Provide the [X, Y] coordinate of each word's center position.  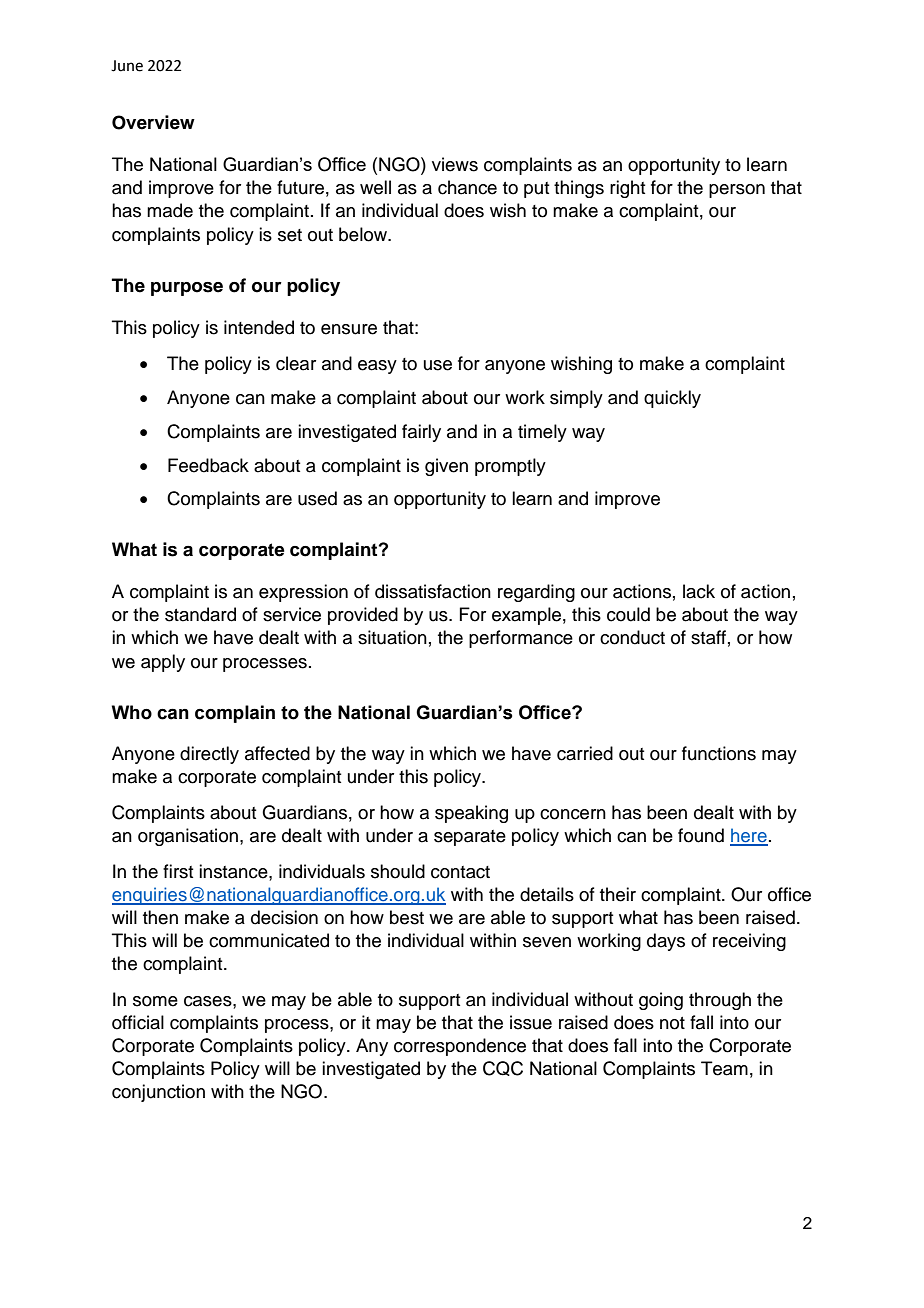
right [627, 189]
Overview [153, 122]
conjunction [158, 1093]
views [455, 164]
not [672, 1023]
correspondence [460, 1047]
